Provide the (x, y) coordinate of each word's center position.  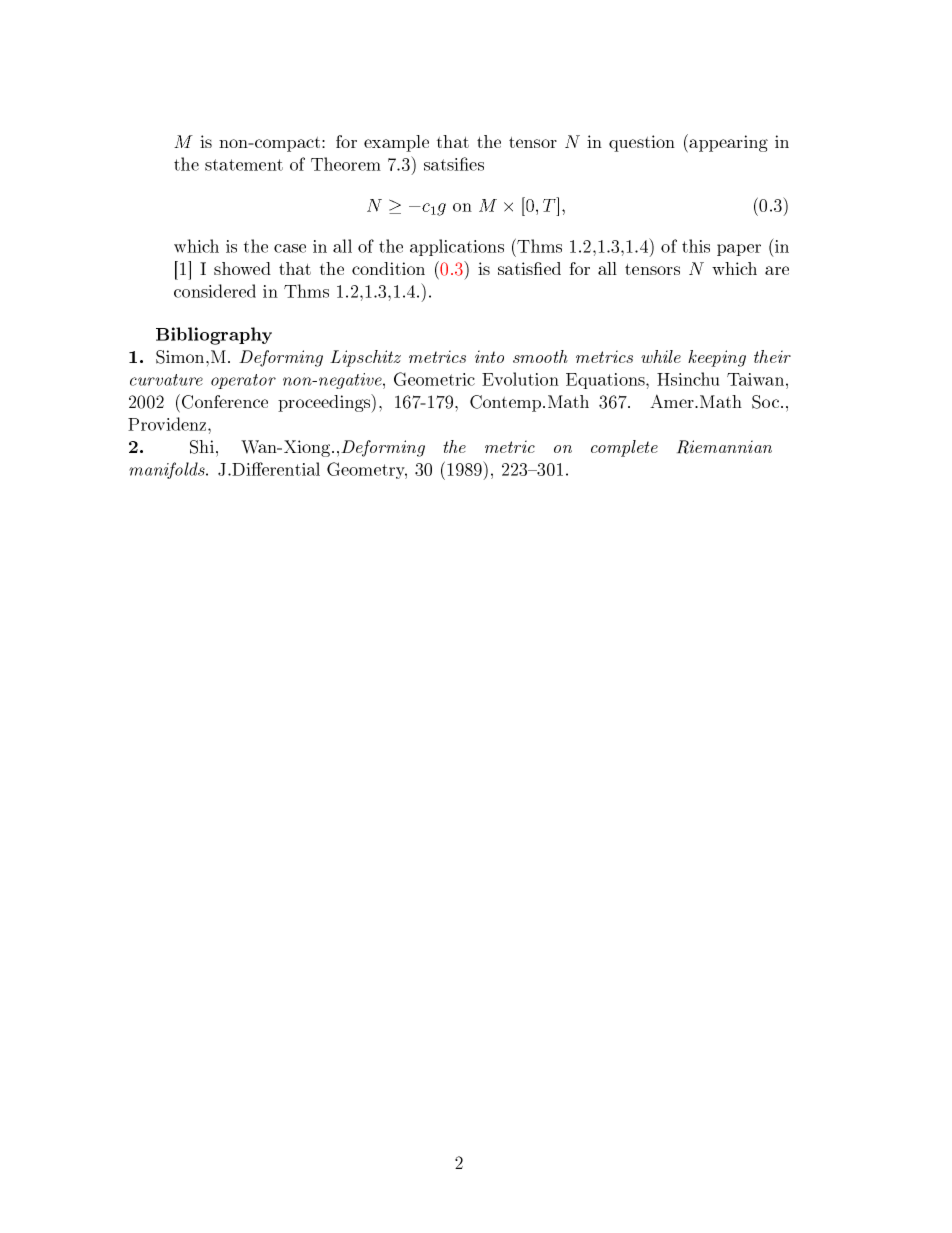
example (396, 143)
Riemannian (724, 447)
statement (244, 165)
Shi (203, 447)
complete (624, 448)
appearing (728, 143)
